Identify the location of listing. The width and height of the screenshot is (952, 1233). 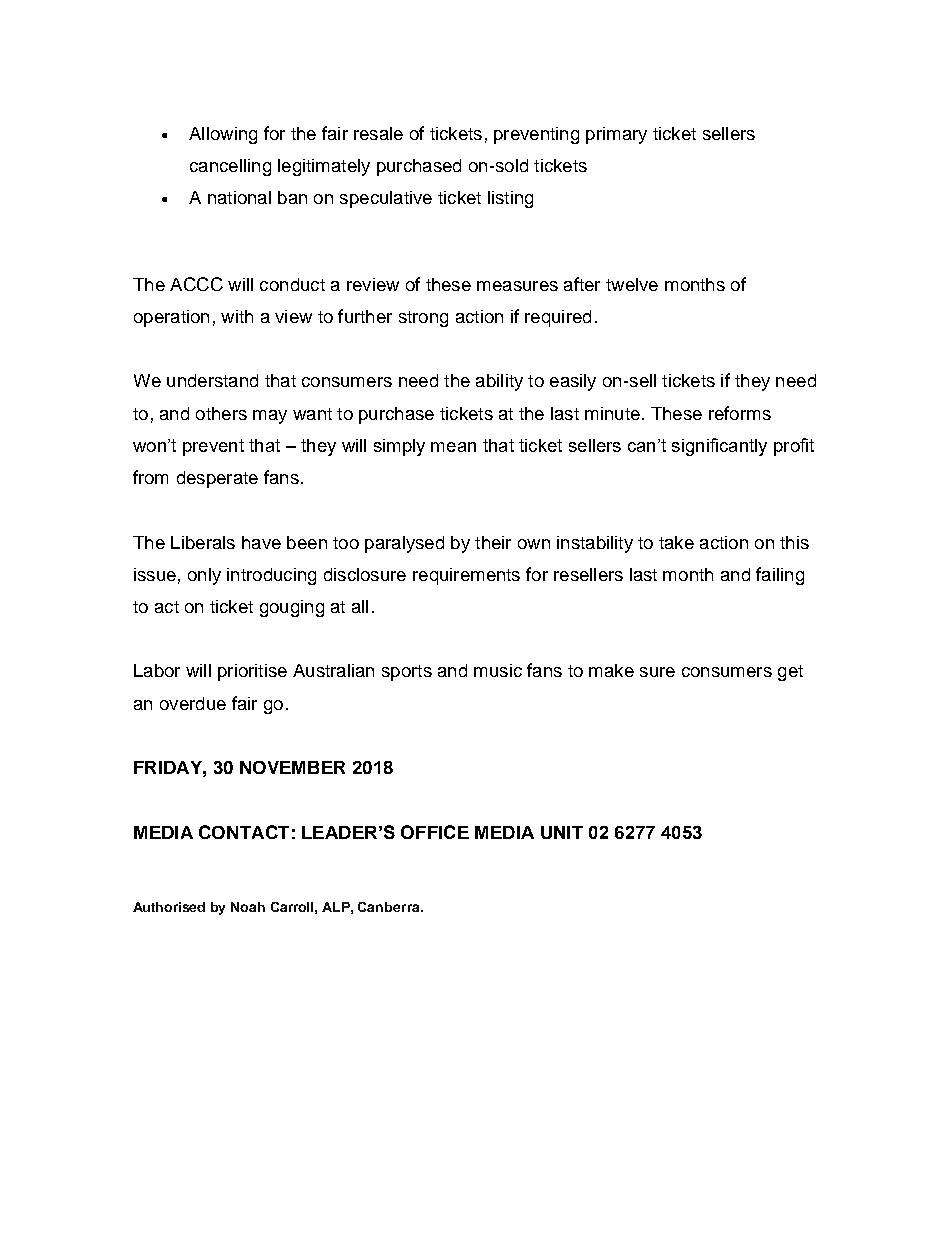
(510, 199).
